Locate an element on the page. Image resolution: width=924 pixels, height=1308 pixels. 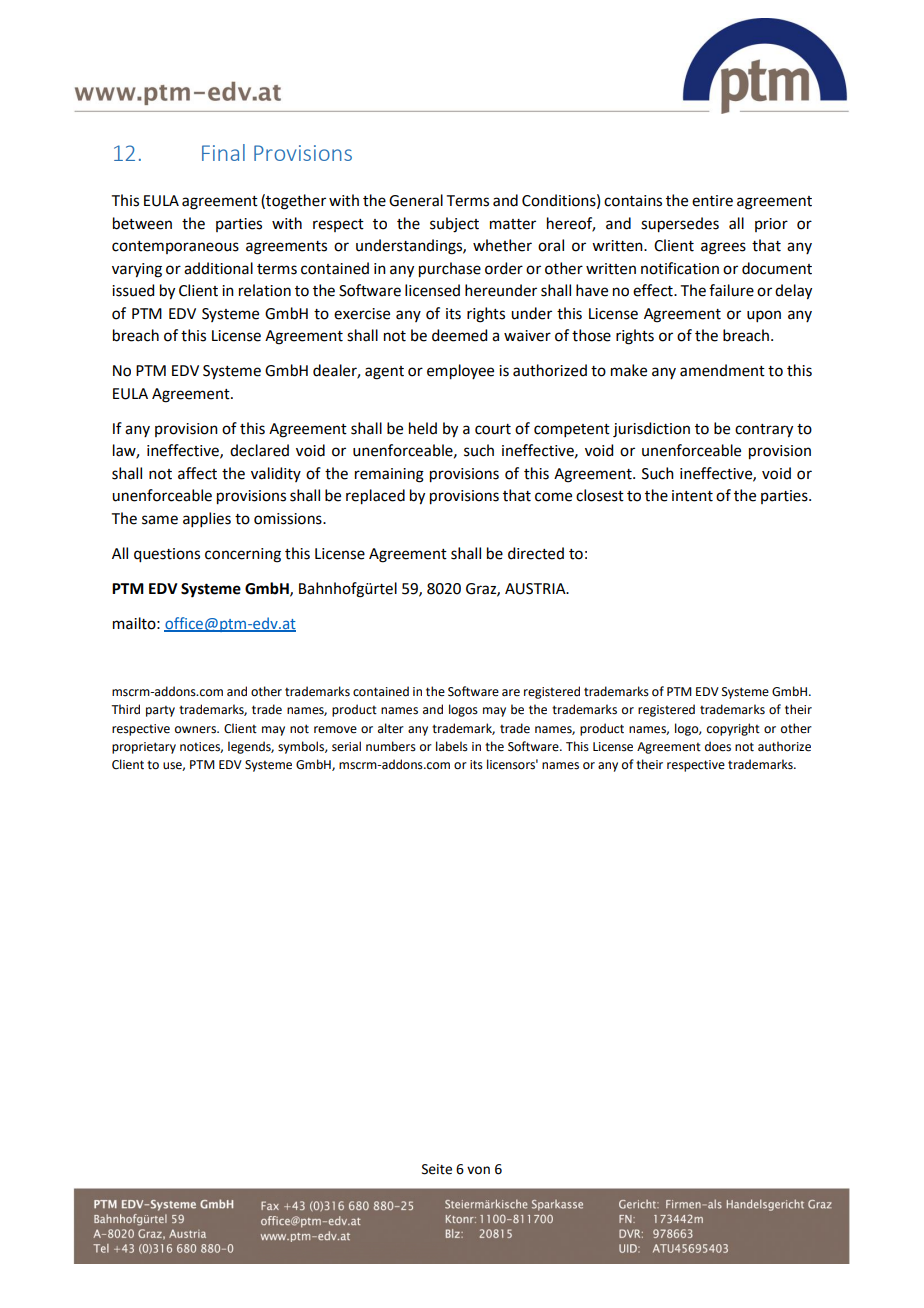
proprietary is located at coordinates (144, 748).
